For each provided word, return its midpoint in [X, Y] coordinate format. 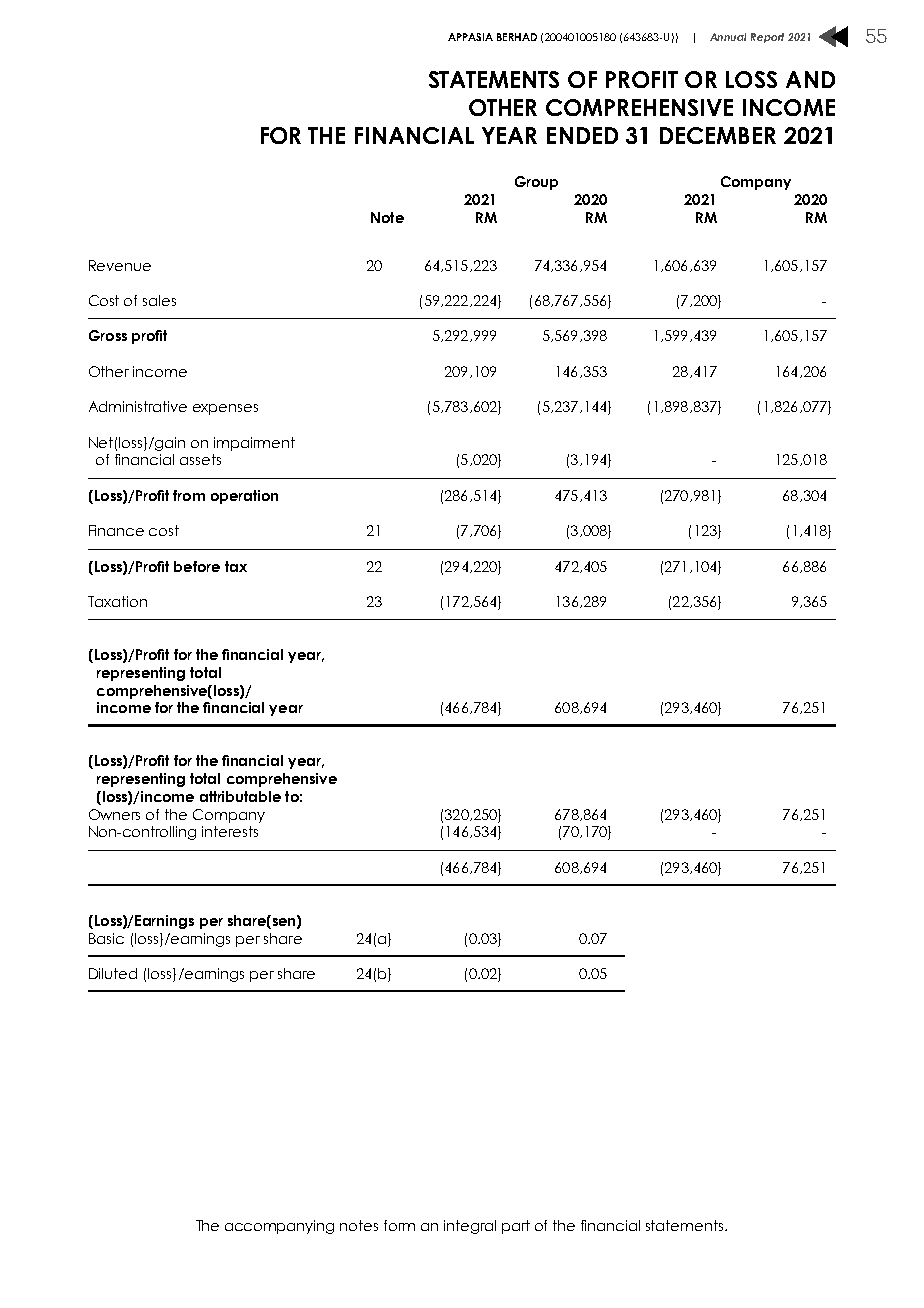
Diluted [113, 973]
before [197, 566]
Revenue [120, 265]
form [399, 1225]
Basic [106, 938]
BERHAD [517, 37]
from [189, 495]
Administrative [138, 406]
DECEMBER [718, 135]
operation [244, 497]
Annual [728, 37]
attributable [240, 796]
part [516, 1227]
